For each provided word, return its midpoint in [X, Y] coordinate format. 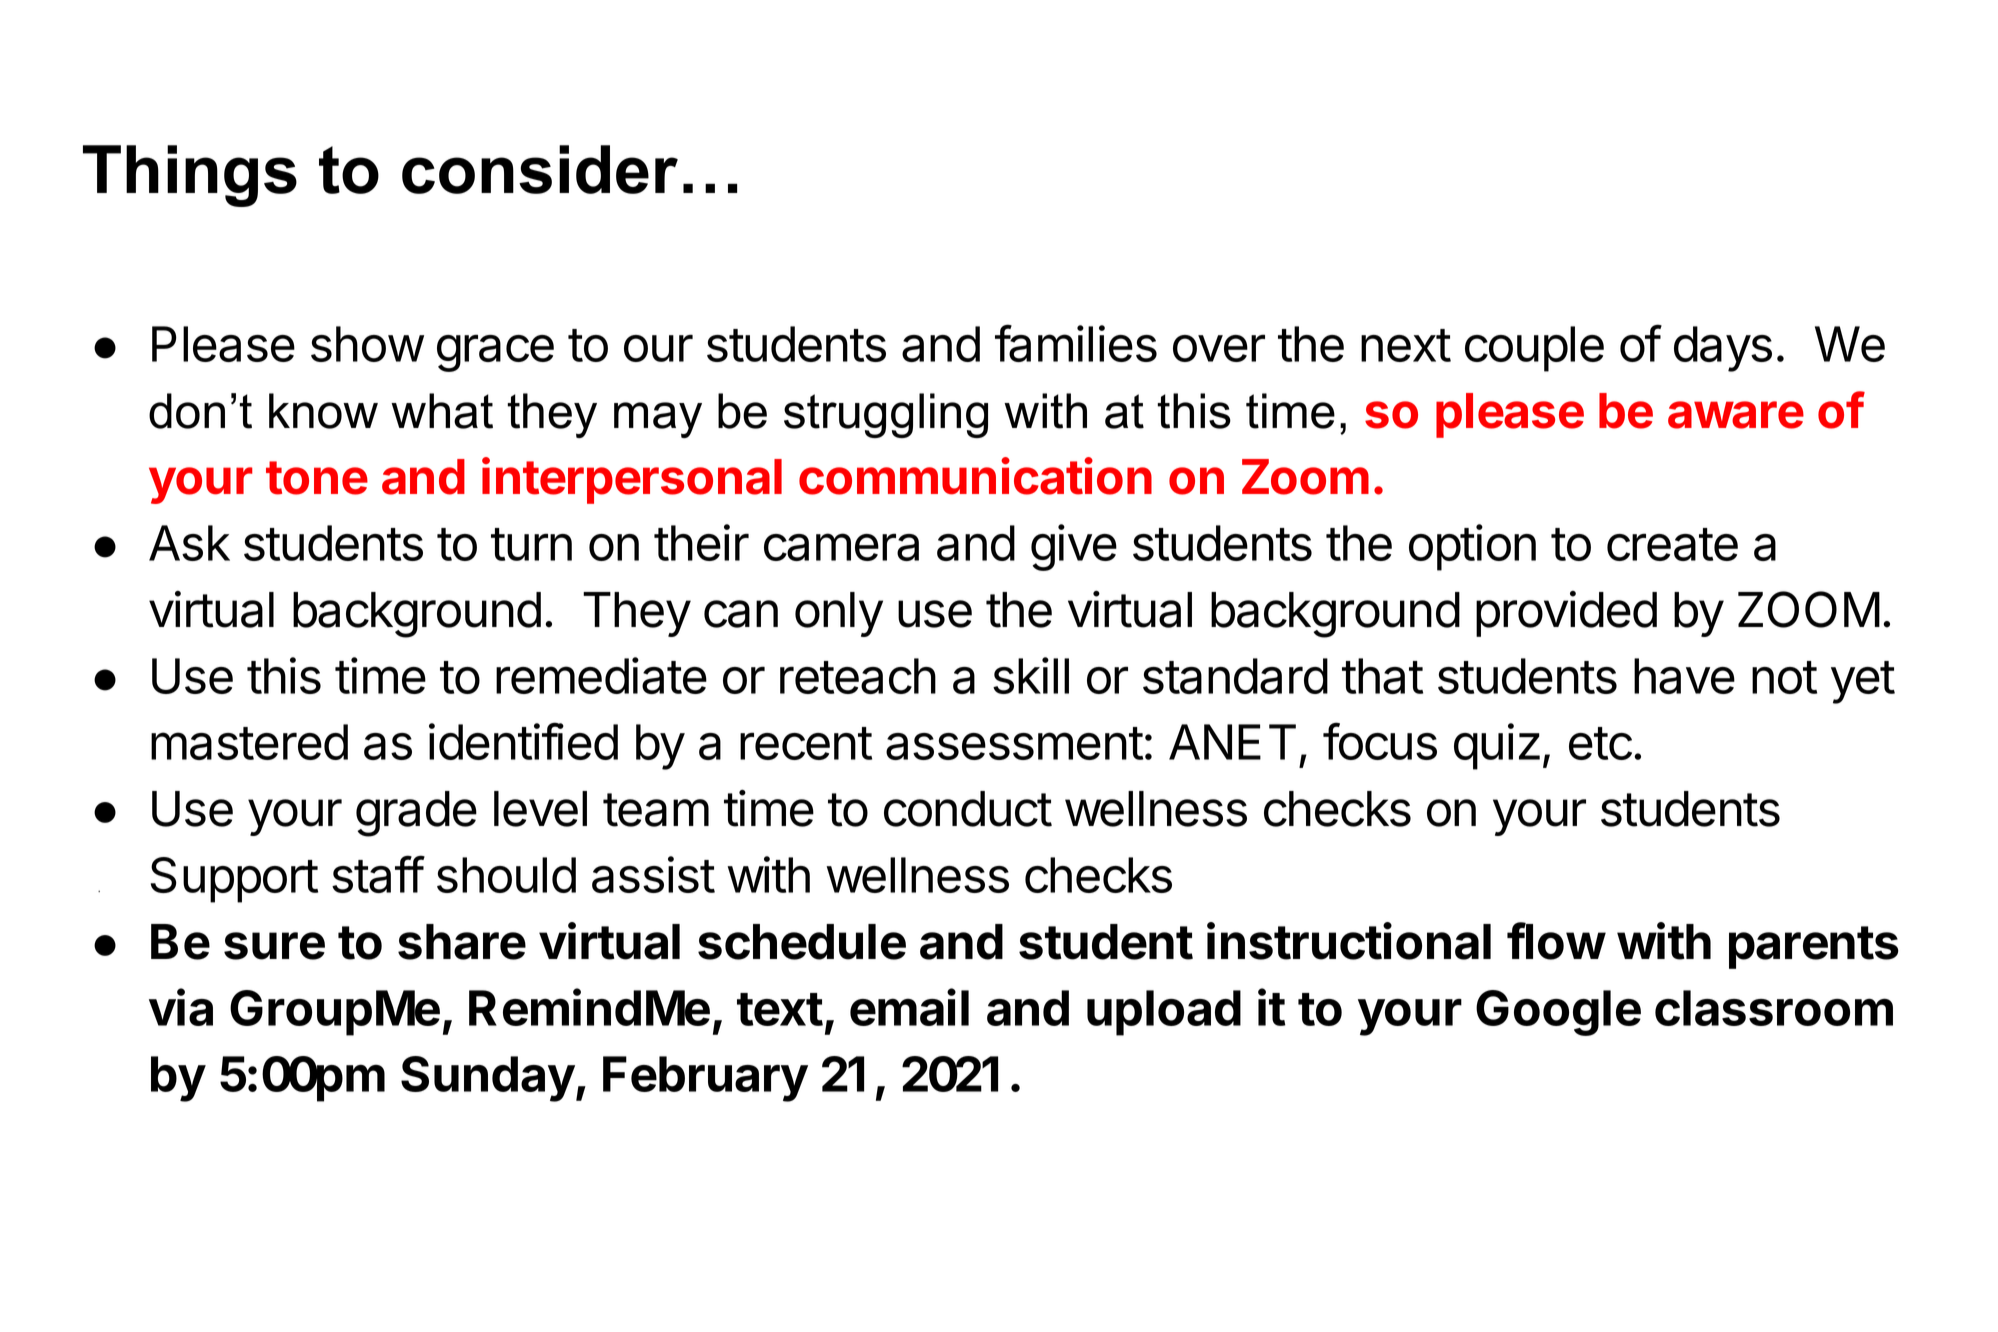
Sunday [488, 1079]
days [1723, 349]
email [909, 1007]
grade [416, 814]
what [442, 411]
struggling [886, 415]
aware [1736, 415]
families [1076, 343]
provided [1566, 614]
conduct [968, 809]
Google [1558, 1013]
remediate [601, 675]
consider [540, 169]
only [839, 614]
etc [1600, 743]
